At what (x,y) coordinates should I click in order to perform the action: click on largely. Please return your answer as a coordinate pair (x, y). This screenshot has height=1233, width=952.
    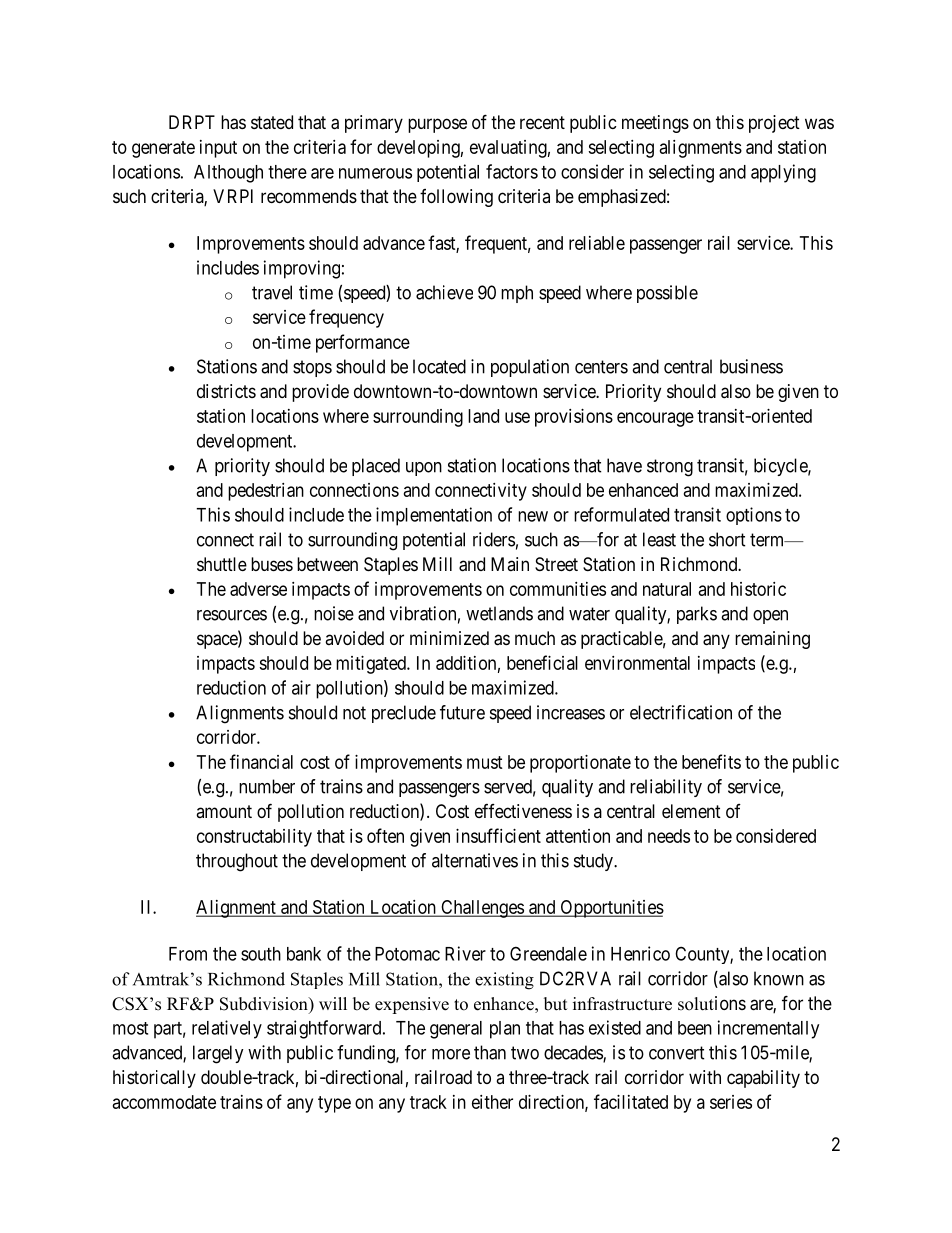
    Looking at the image, I should click on (218, 1054).
